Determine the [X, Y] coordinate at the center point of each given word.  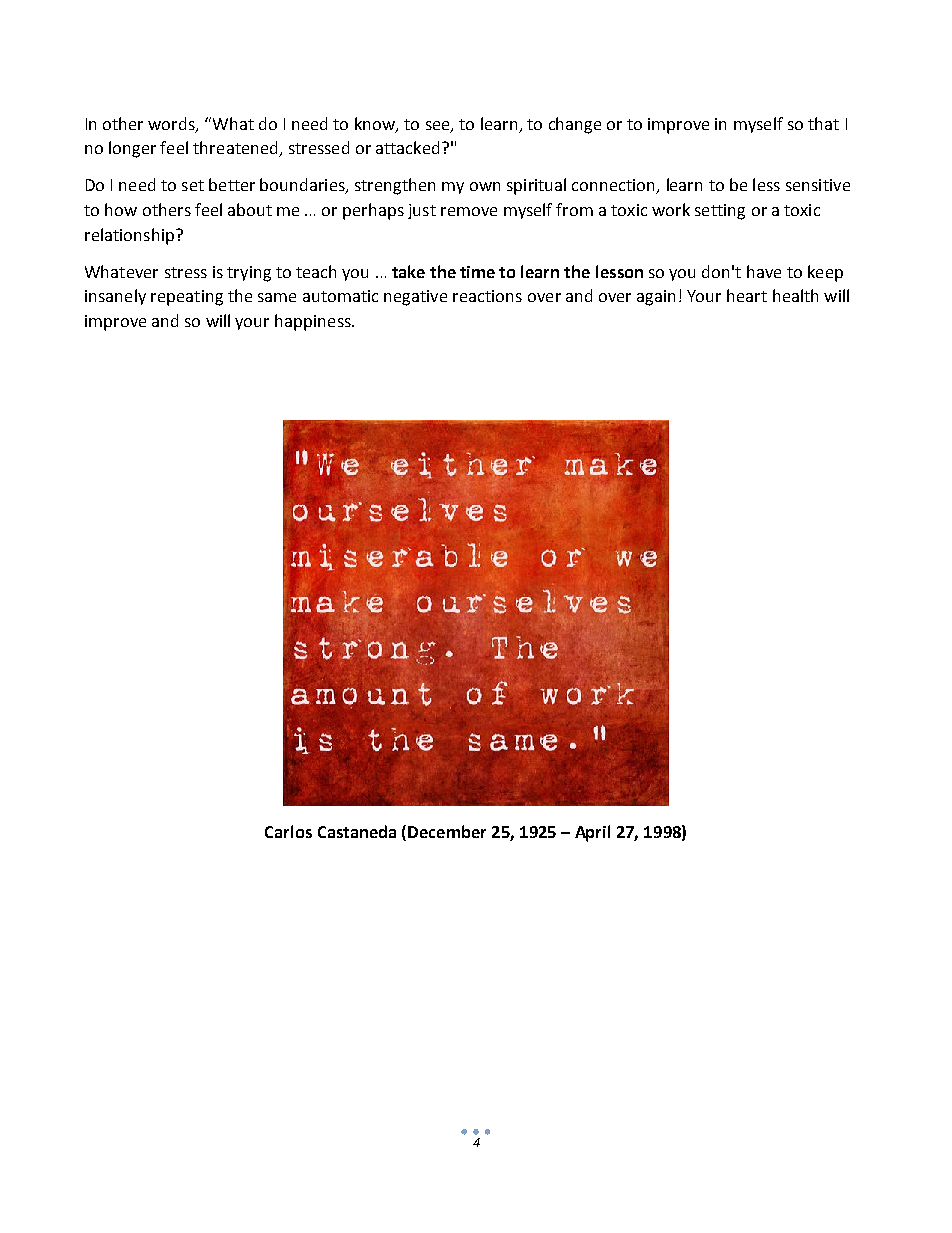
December [447, 831]
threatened [236, 149]
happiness [314, 322]
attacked [407, 147]
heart [747, 295]
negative [415, 298]
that [823, 123]
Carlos [288, 831]
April [592, 833]
